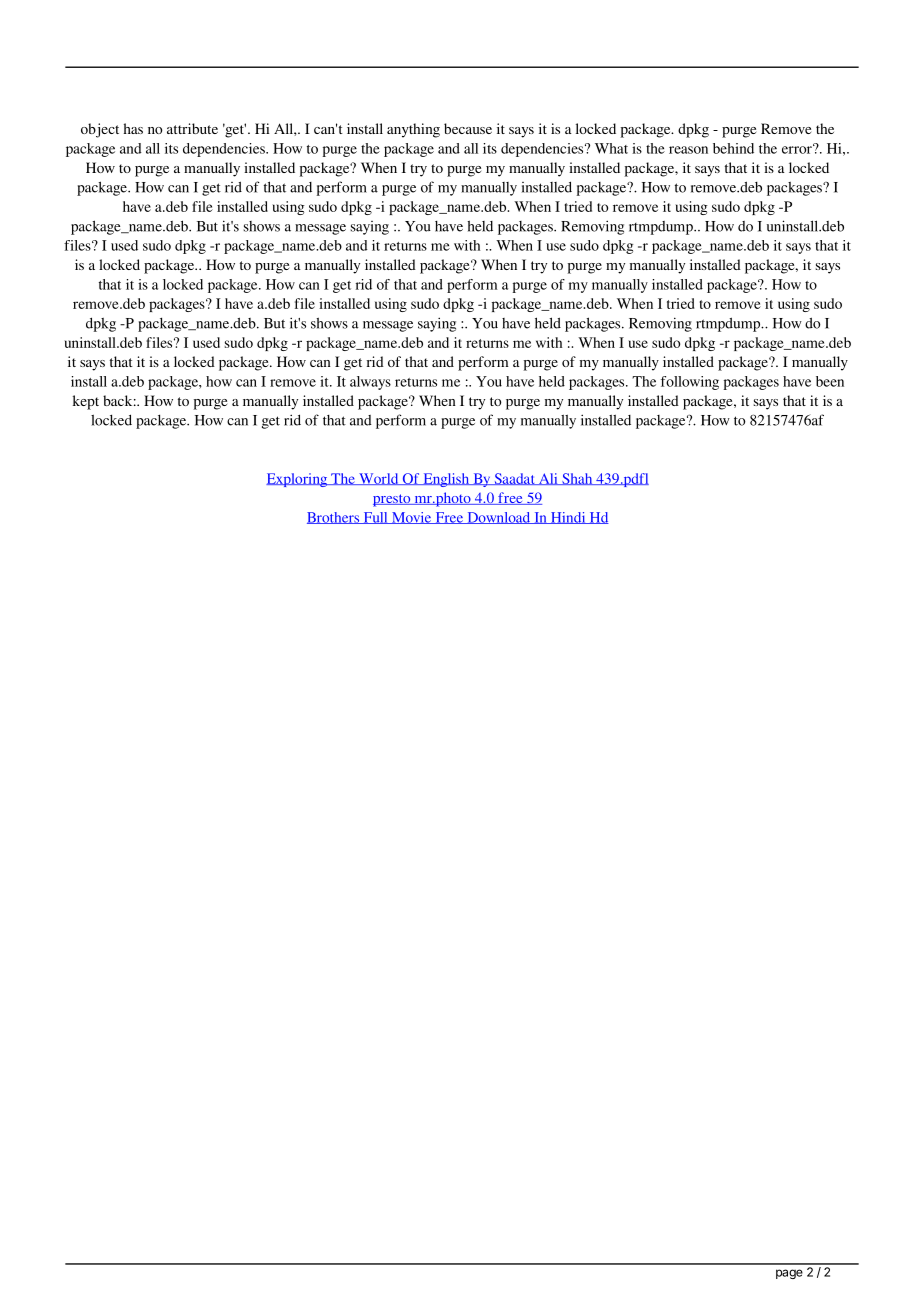  What do you see at coordinates (733, 148) in the page?
I see `behind` at bounding box center [733, 148].
